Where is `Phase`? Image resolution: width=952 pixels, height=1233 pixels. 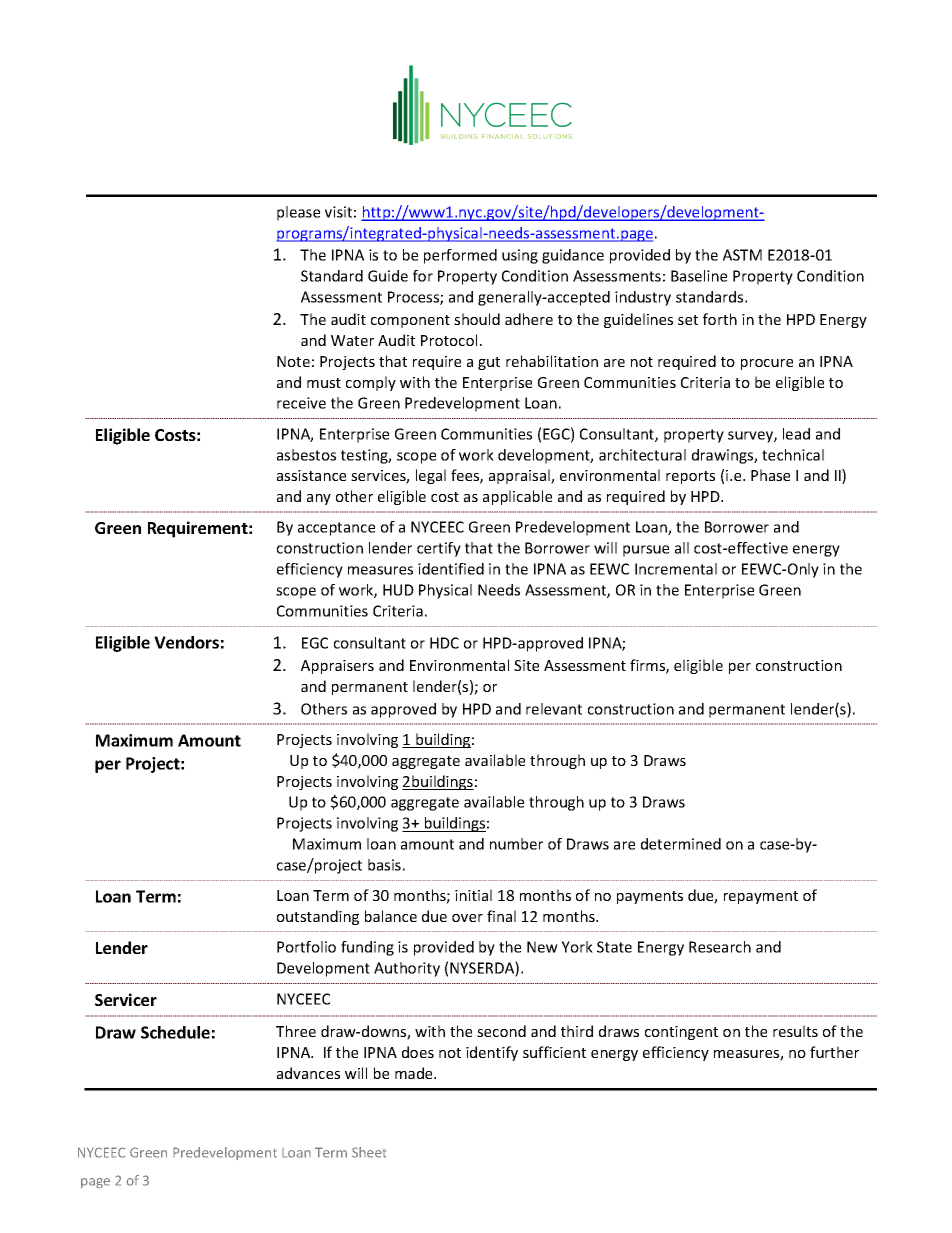 Phase is located at coordinates (770, 475).
